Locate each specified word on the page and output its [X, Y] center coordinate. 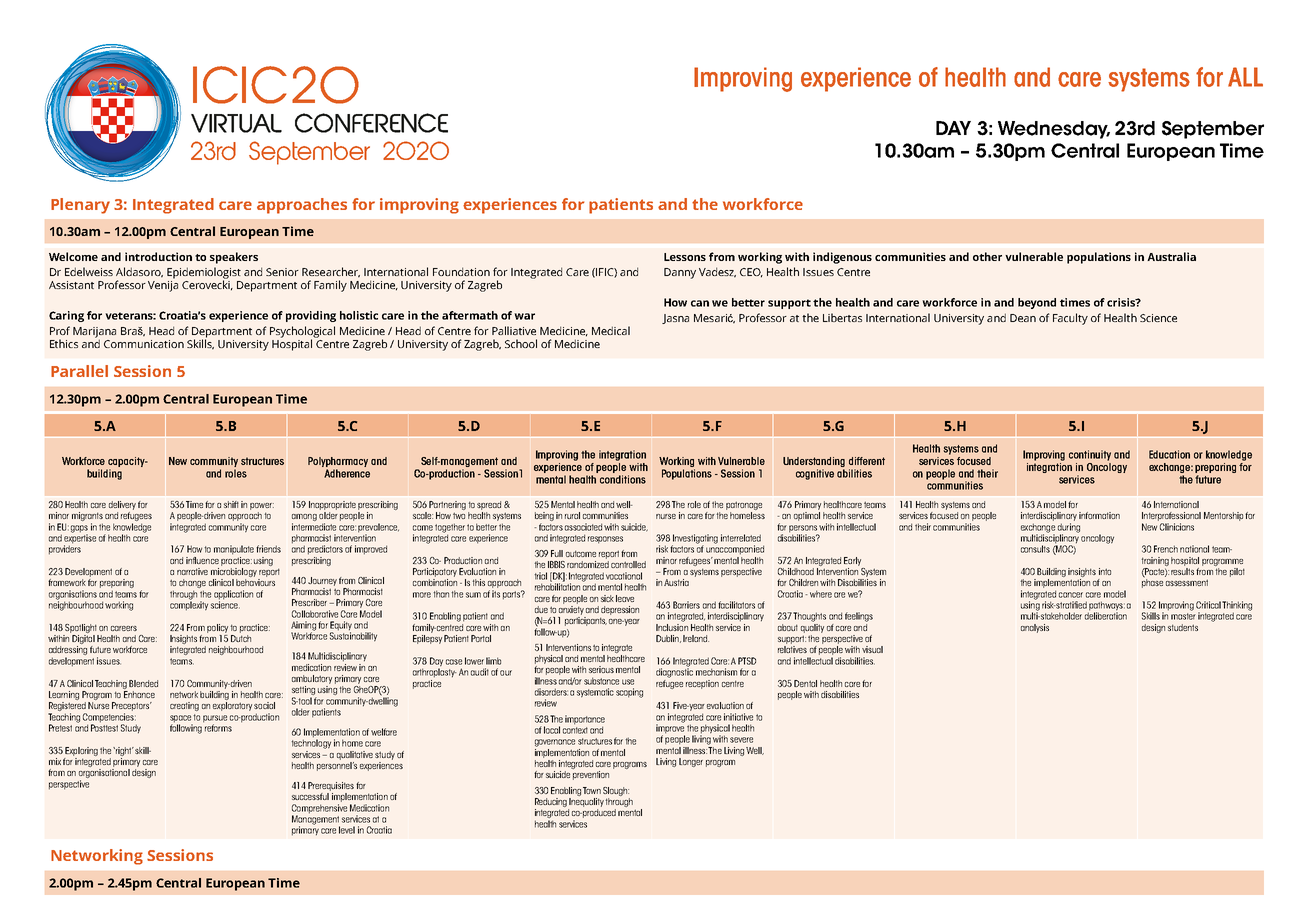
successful [310, 796]
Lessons [685, 257]
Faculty [1070, 319]
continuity [1090, 455]
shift [231, 504]
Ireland [696, 638]
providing [311, 316]
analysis [1035, 628]
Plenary [80, 206]
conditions [623, 479]
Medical [611, 330]
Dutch [241, 638]
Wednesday [1054, 130]
